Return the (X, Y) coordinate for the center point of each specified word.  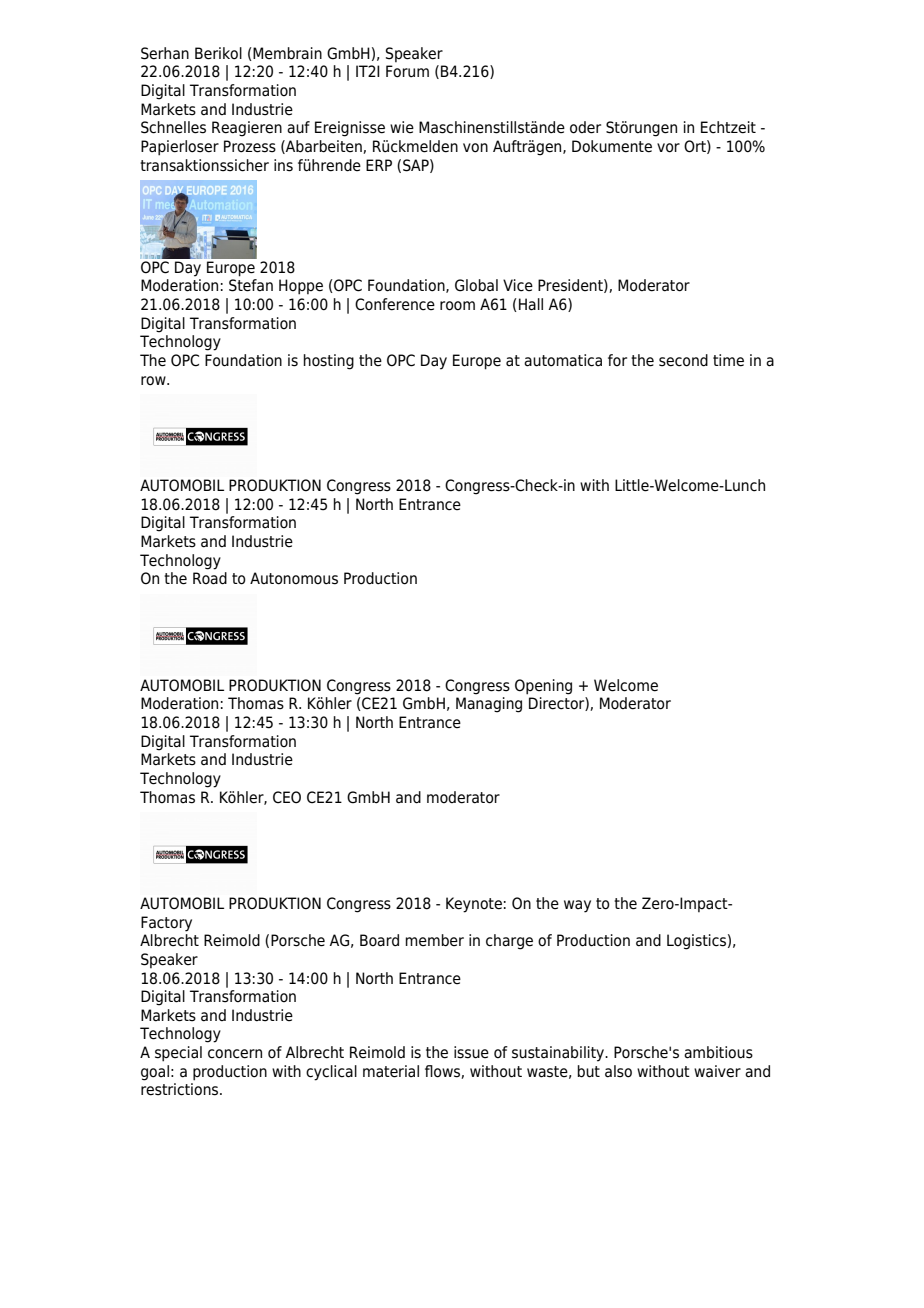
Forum (407, 71)
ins (283, 165)
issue (471, 1052)
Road (210, 578)
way (577, 906)
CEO (287, 797)
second (683, 360)
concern (235, 1054)
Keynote (474, 905)
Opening (543, 687)
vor (668, 148)
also (618, 1071)
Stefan (251, 285)
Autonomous (294, 578)
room (457, 306)
